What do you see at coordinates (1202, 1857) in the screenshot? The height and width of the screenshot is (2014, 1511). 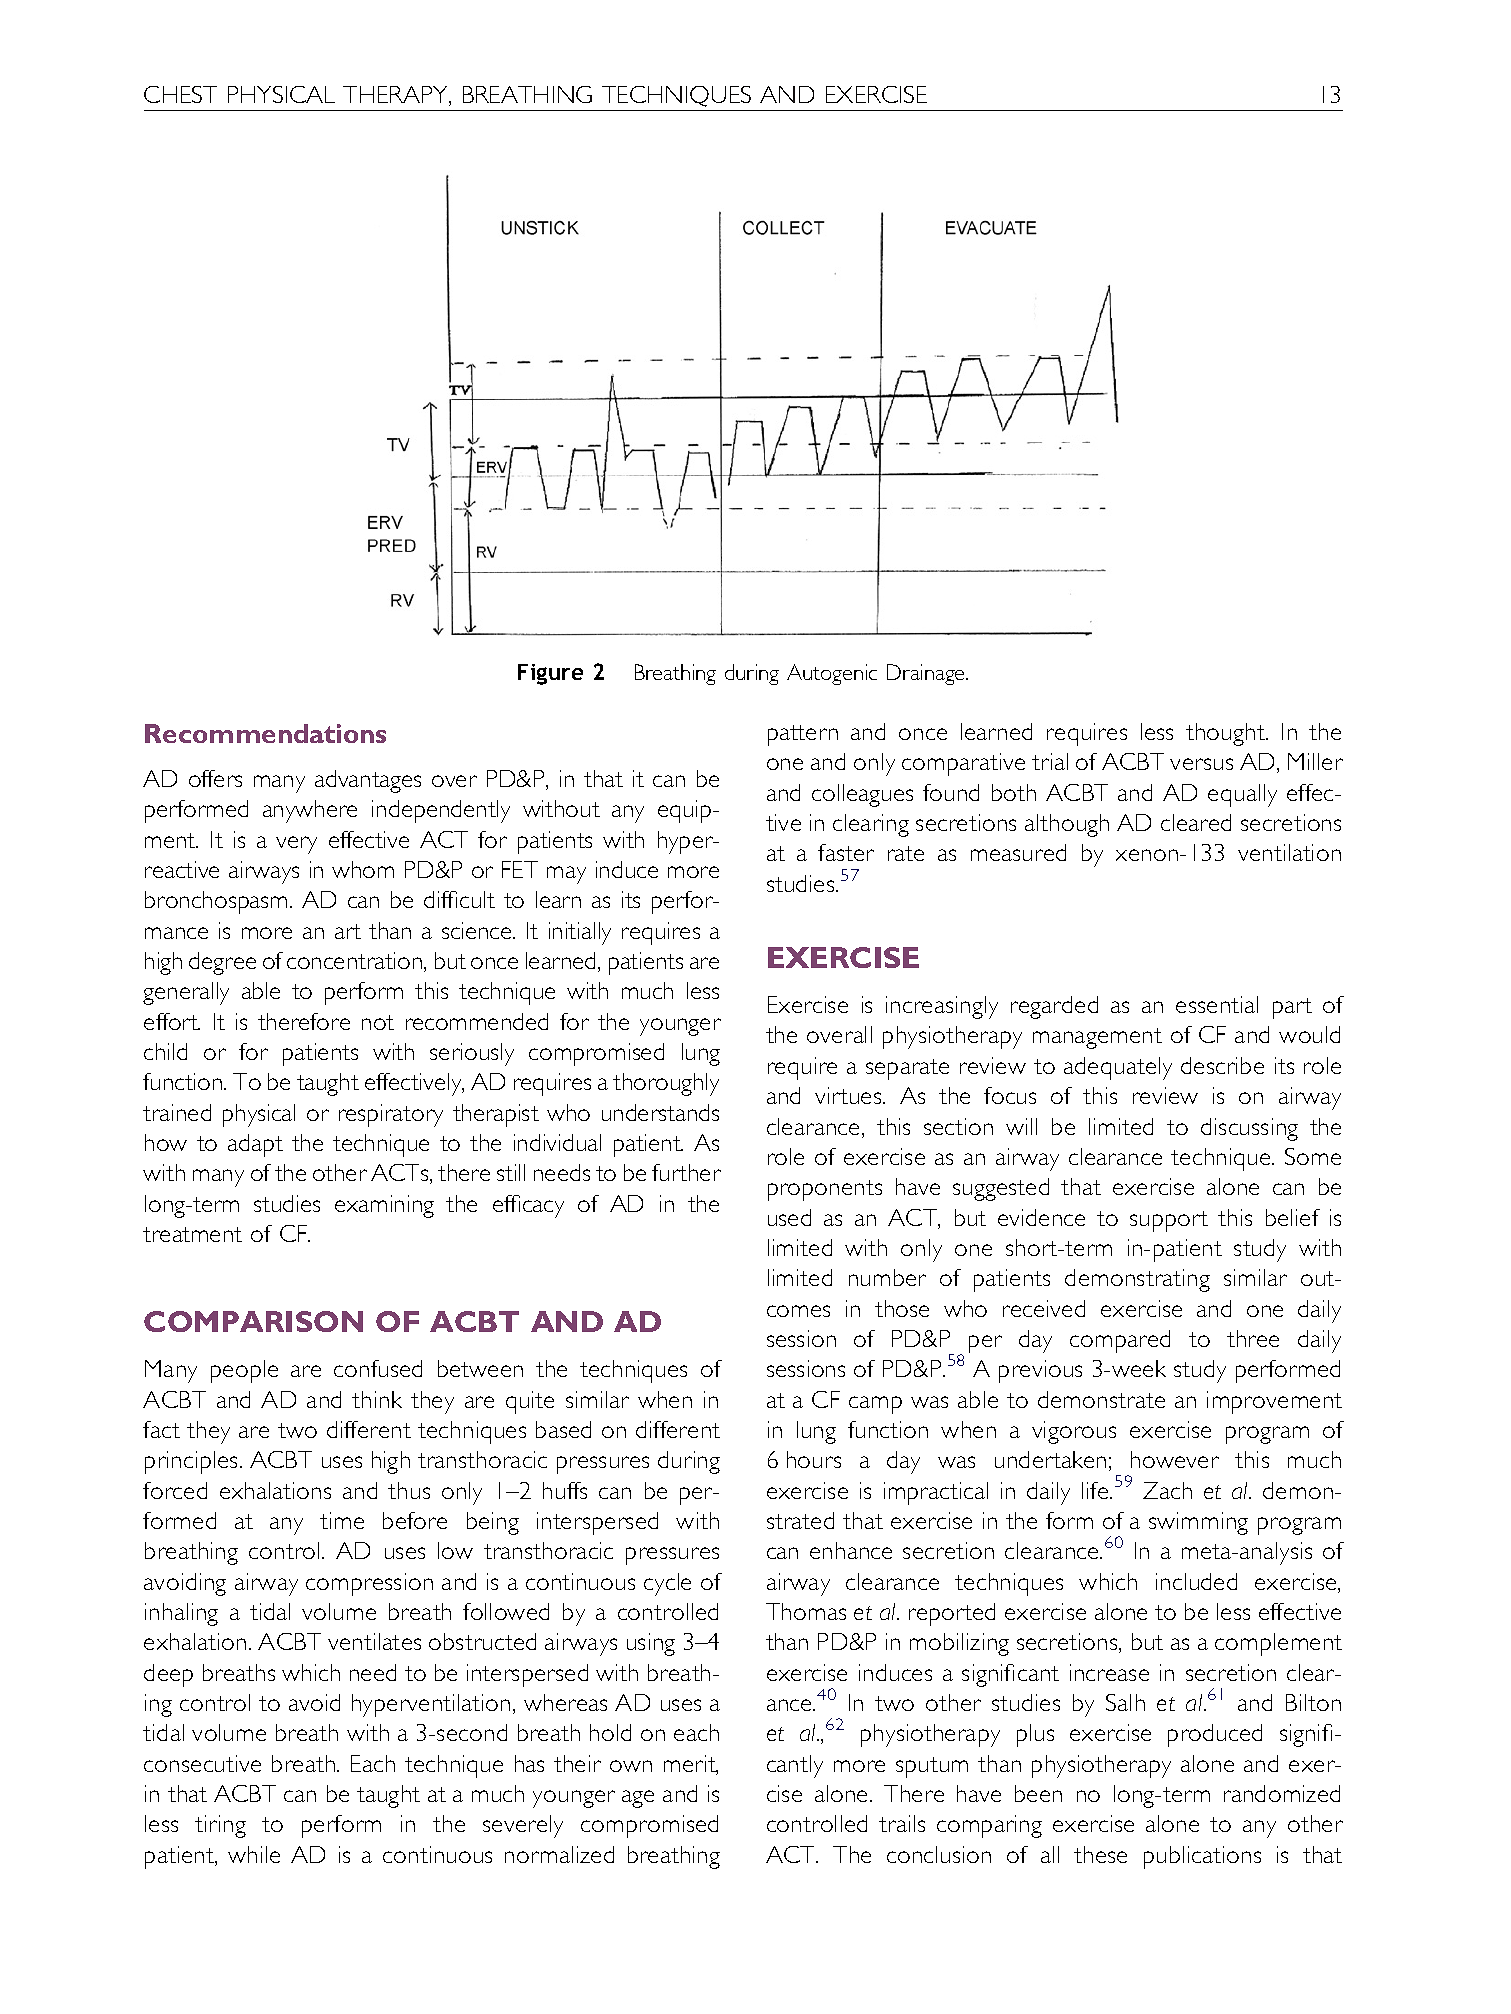 I see `publications` at bounding box center [1202, 1857].
